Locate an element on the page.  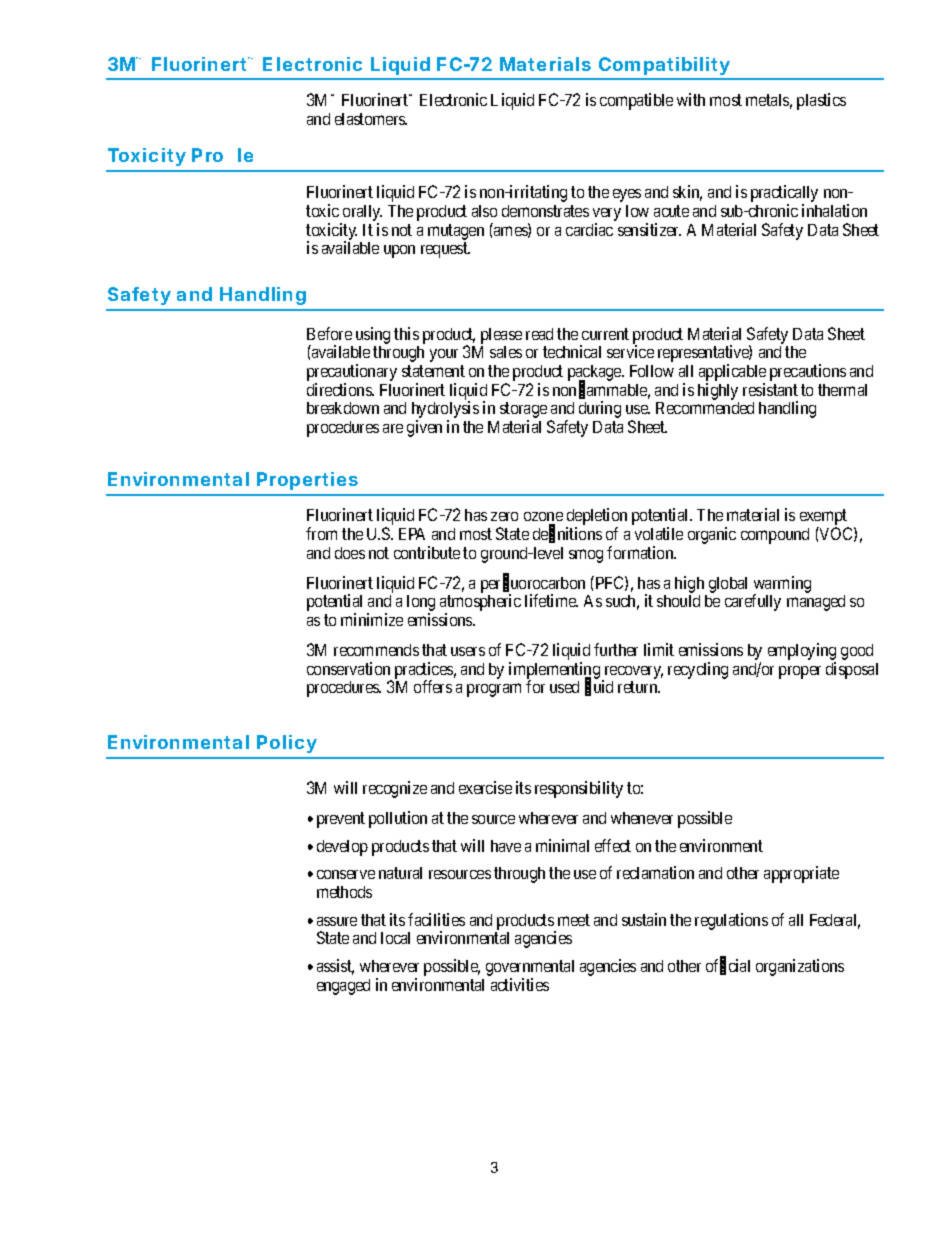
elastomers is located at coordinates (371, 119).
